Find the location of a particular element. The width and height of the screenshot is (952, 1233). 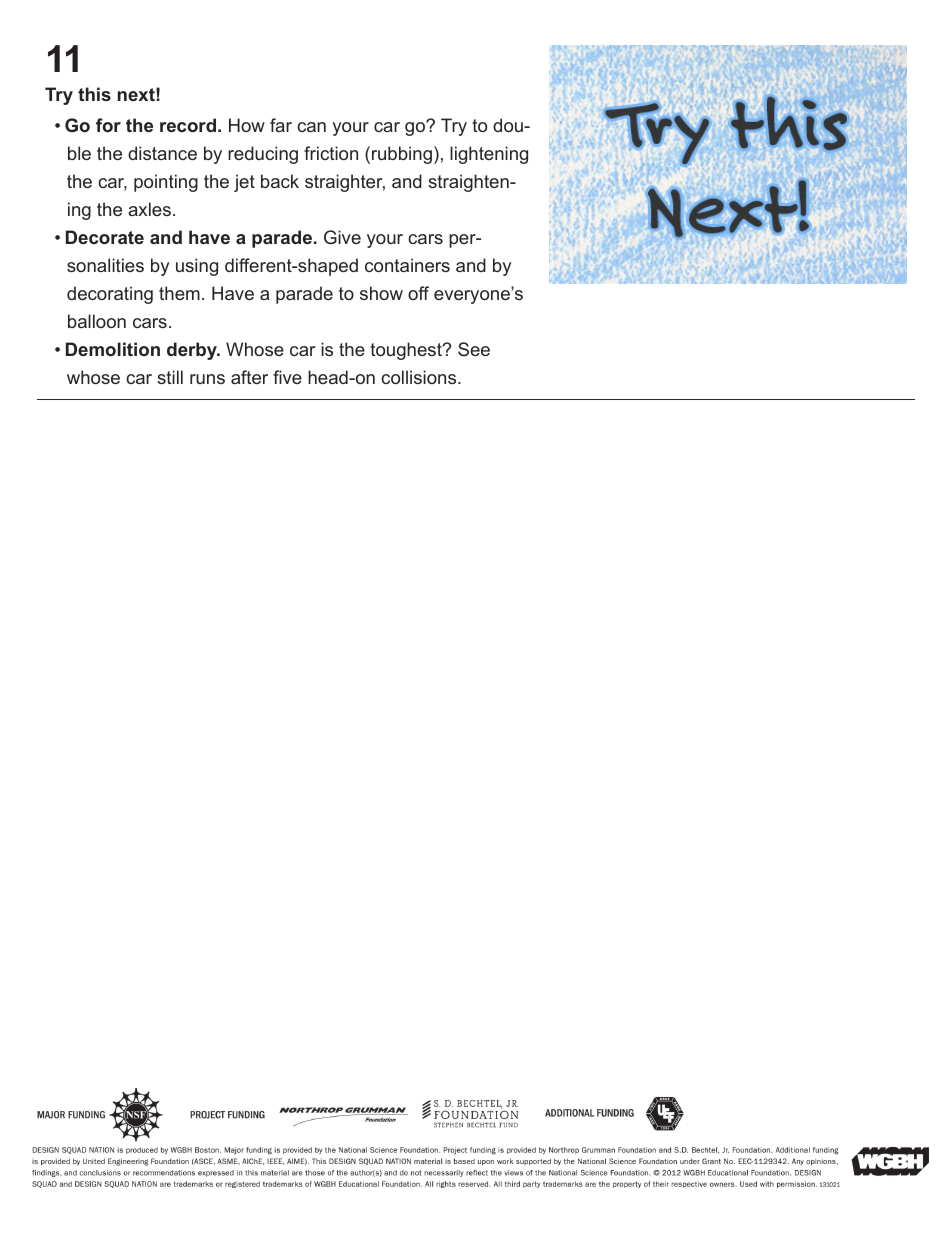

off is located at coordinates (418, 293).
